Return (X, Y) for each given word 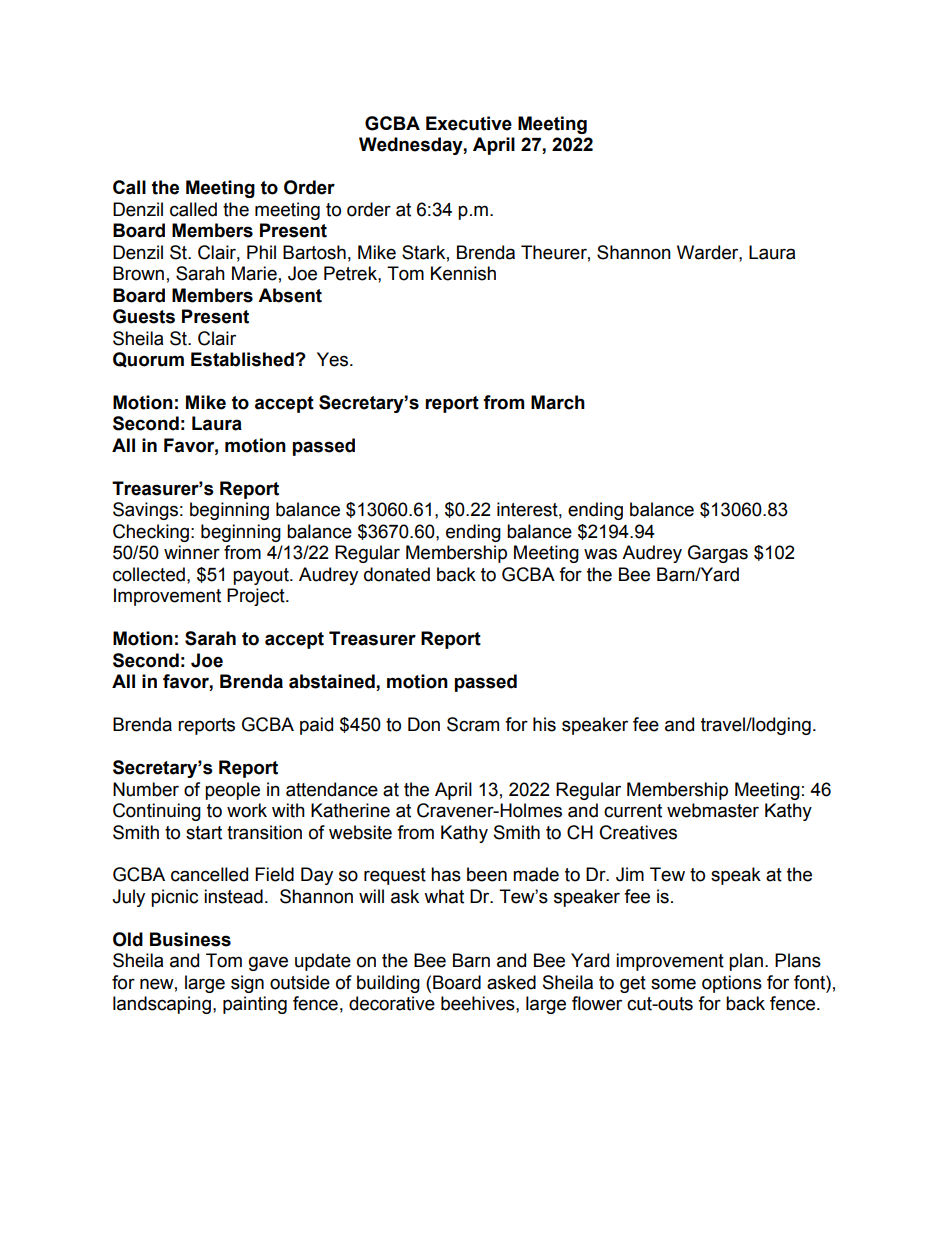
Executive (469, 123)
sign (247, 984)
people (232, 791)
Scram (473, 724)
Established (243, 359)
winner (192, 552)
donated (397, 574)
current (633, 811)
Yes (334, 359)
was (600, 554)
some (673, 984)
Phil (261, 252)
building (388, 984)
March (558, 402)
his (544, 724)
